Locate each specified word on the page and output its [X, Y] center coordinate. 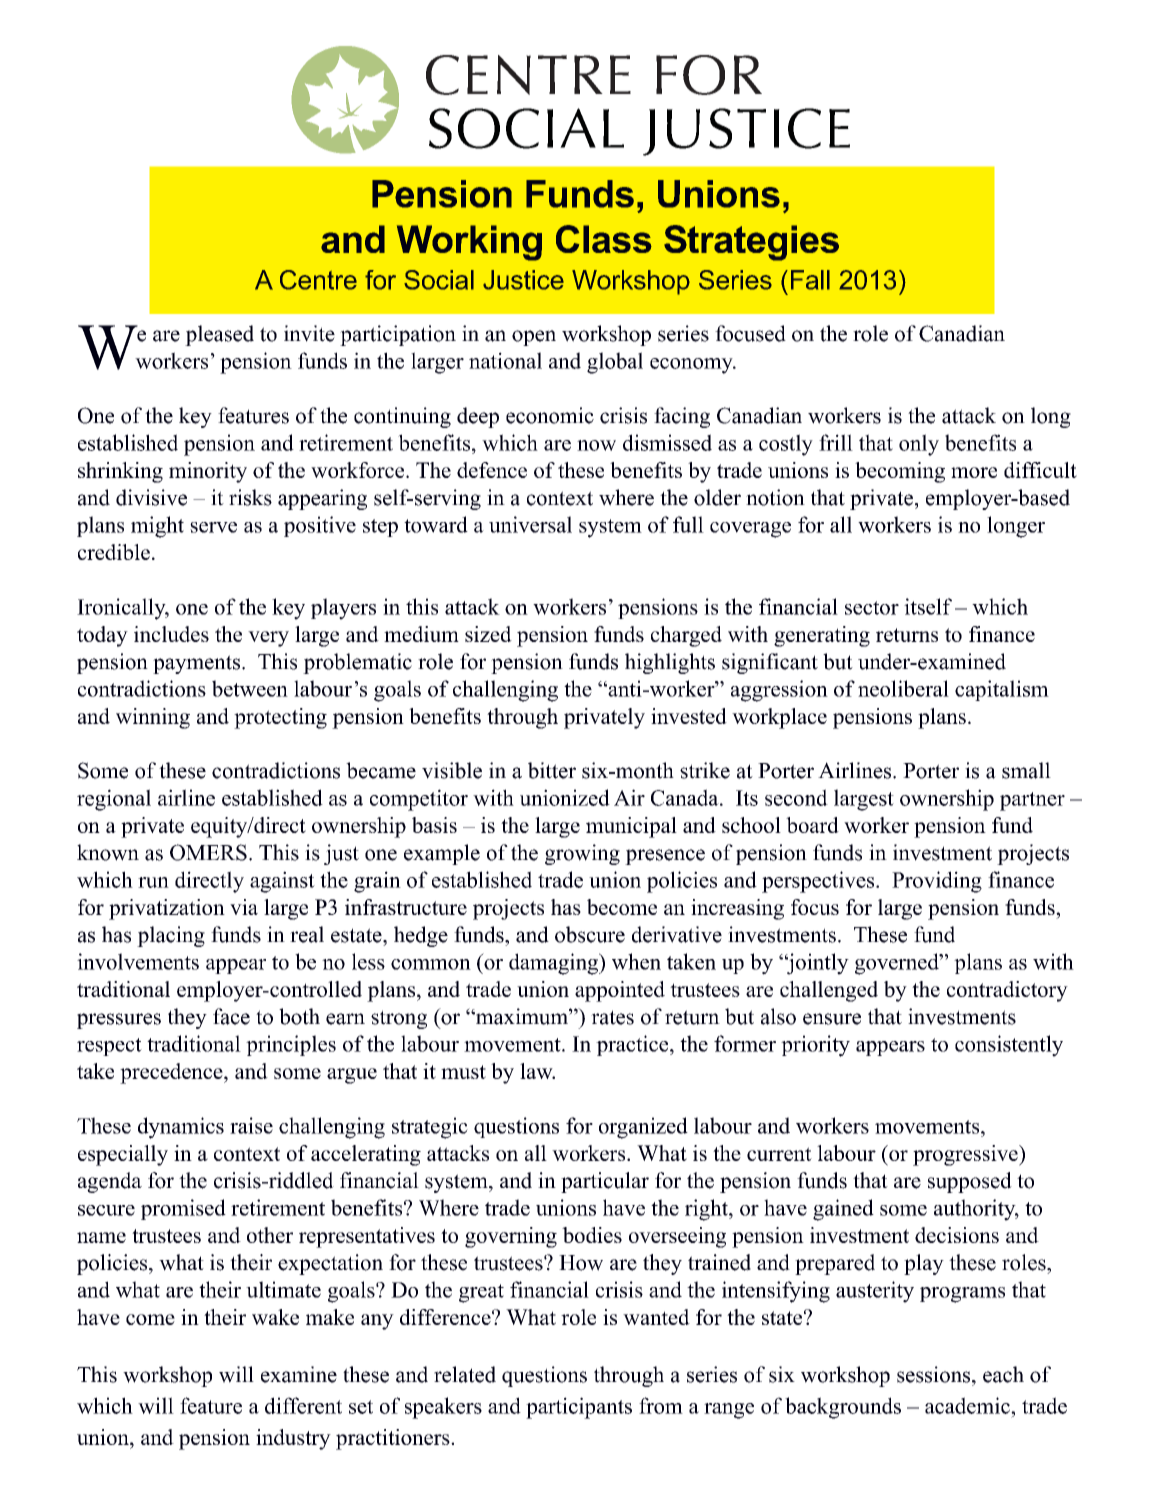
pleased [219, 335]
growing [582, 854]
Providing [937, 882]
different [303, 1405]
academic [968, 1405]
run [153, 882]
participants [579, 1408]
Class [604, 239]
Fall [810, 280]
